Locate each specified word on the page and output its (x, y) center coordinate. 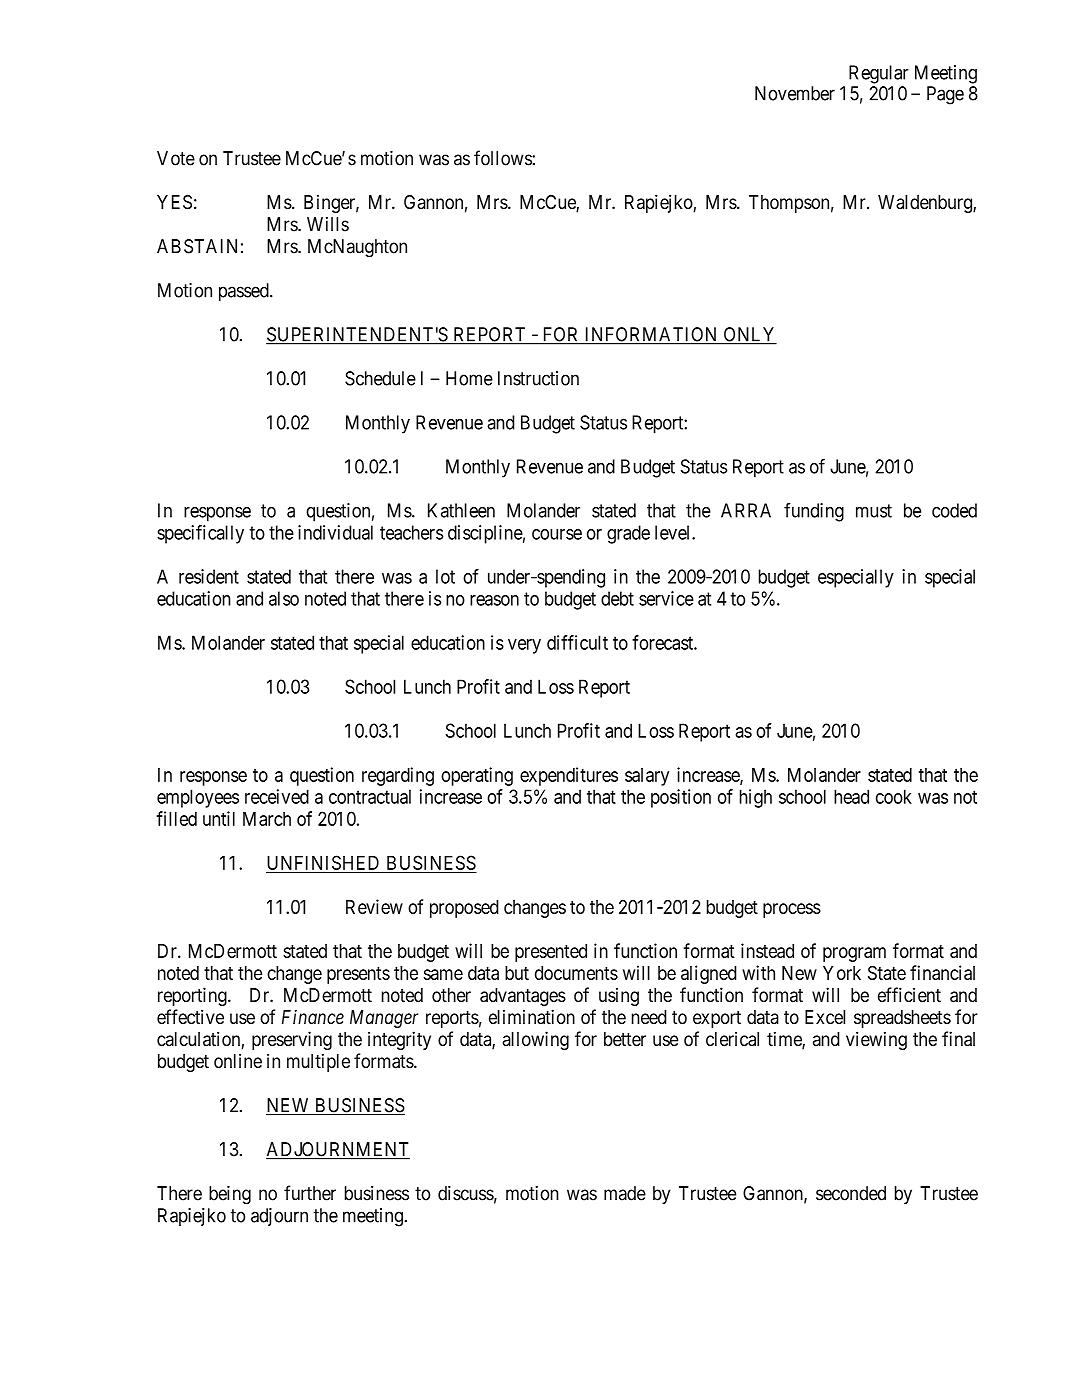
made (625, 1193)
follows (503, 158)
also (284, 598)
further (310, 1193)
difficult (577, 642)
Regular (879, 74)
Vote (176, 158)
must (874, 511)
